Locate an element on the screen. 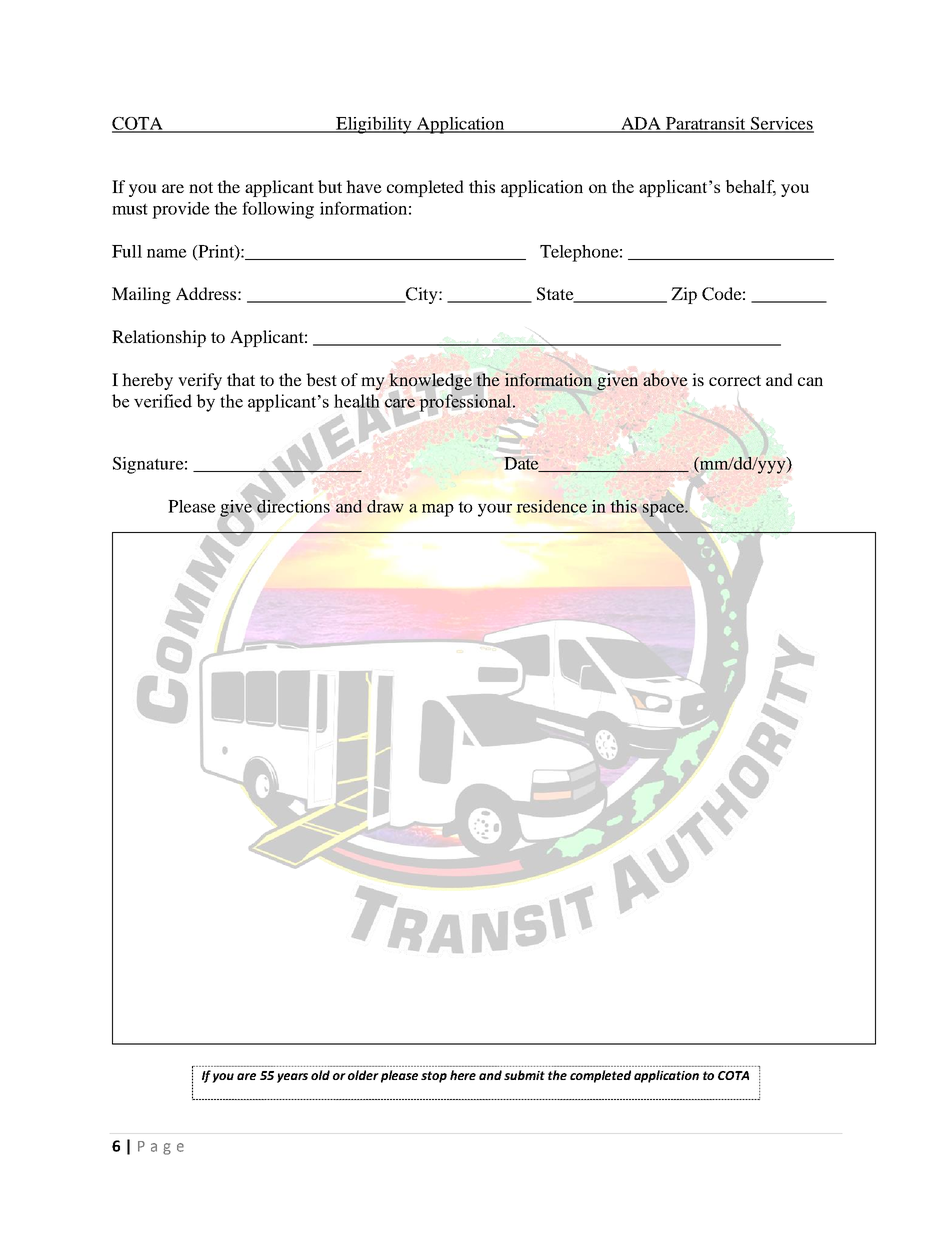 This screenshot has width=952, height=1233. your is located at coordinates (495, 510).
